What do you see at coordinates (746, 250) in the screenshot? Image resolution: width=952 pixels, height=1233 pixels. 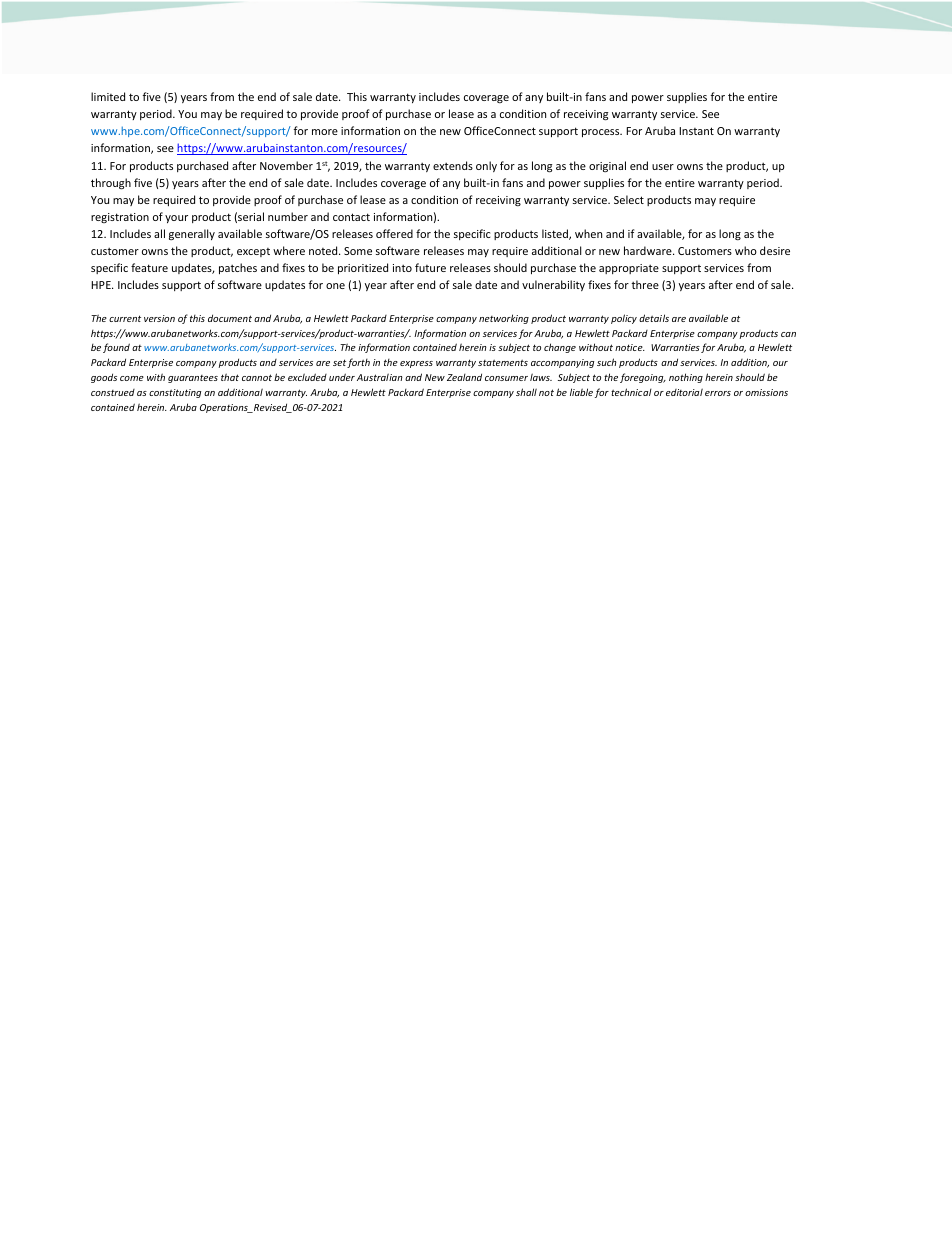 I see `who` at bounding box center [746, 250].
